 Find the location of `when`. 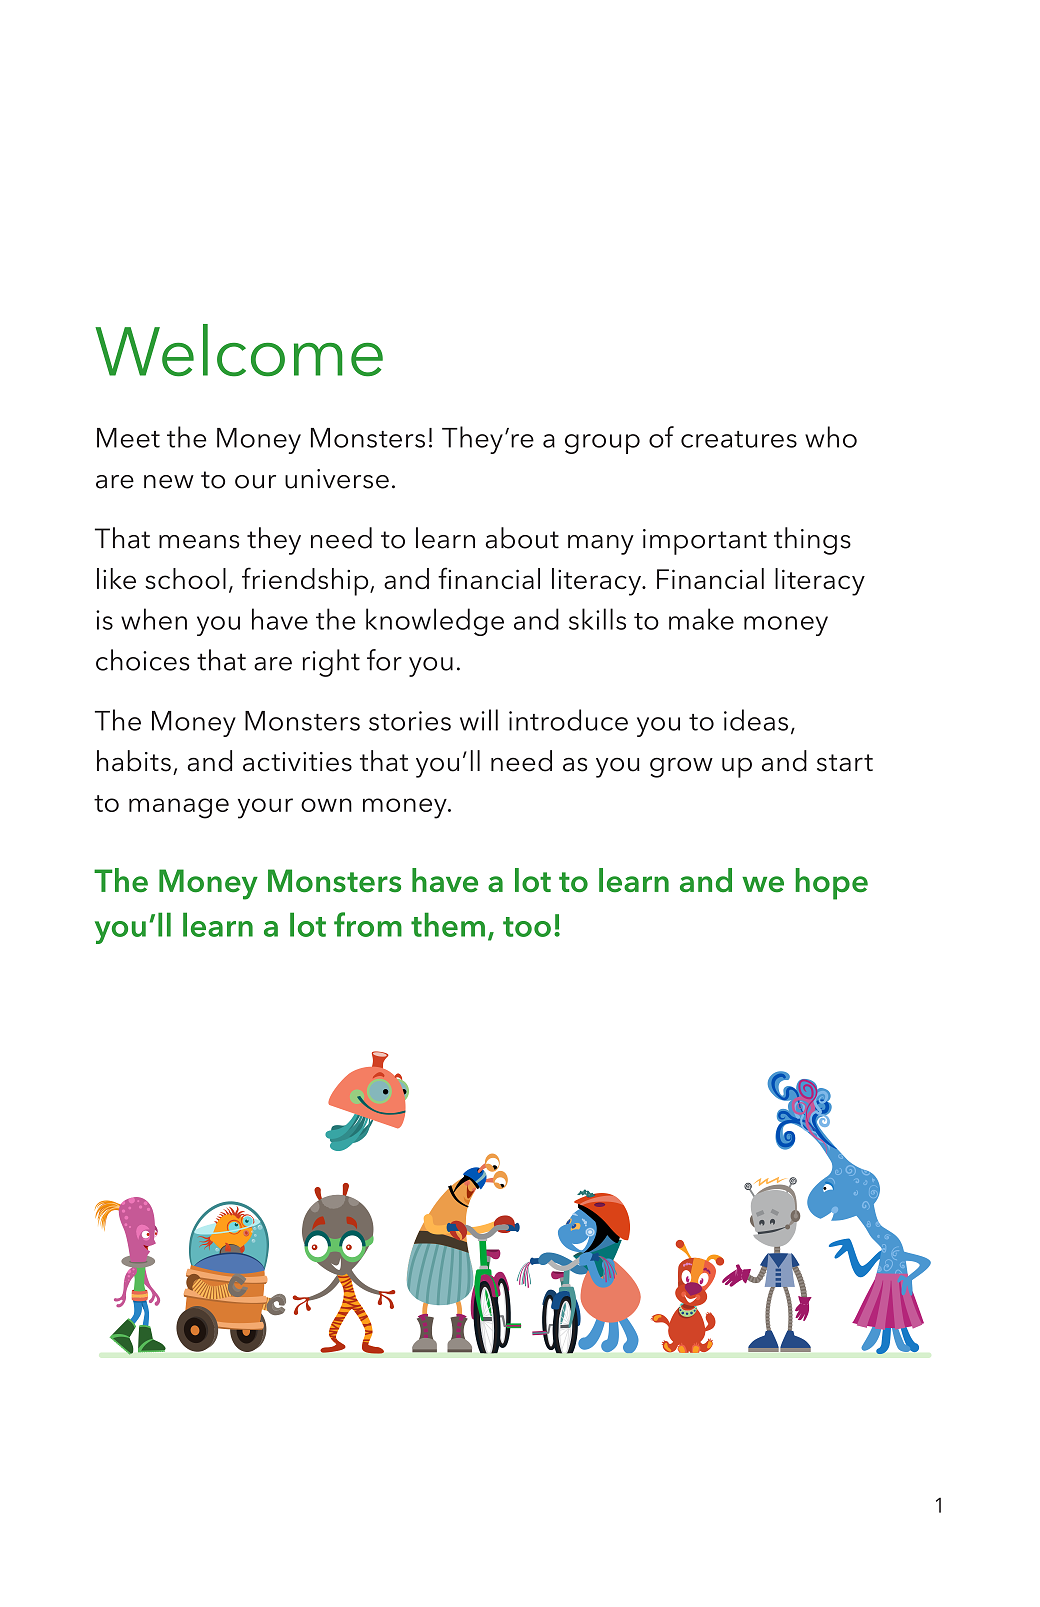

when is located at coordinates (154, 619).
